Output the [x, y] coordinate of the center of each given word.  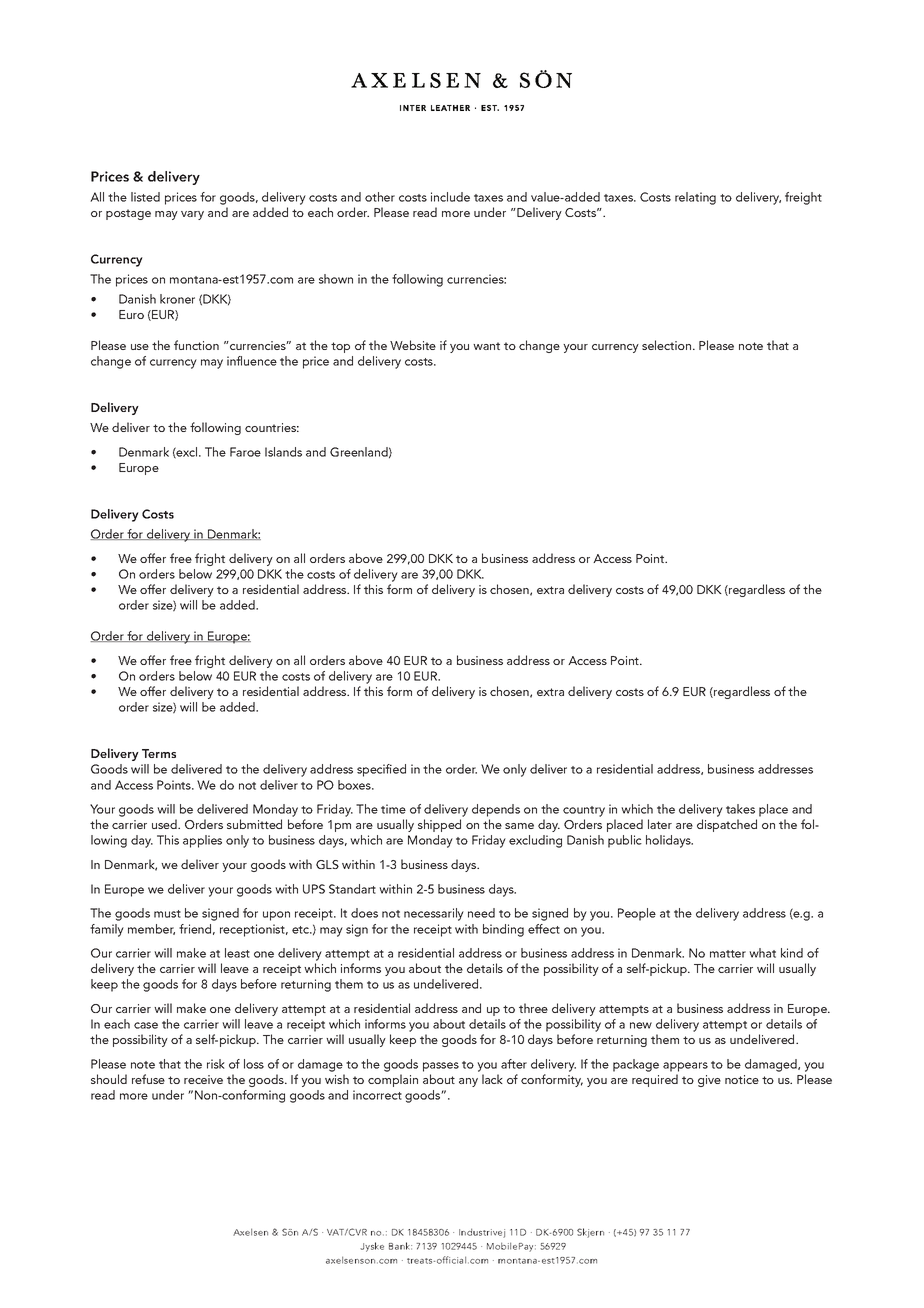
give [709, 1081]
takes [740, 809]
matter [728, 954]
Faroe [245, 452]
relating [695, 198]
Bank [400, 1246]
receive [203, 1079]
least [237, 953]
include [450, 197]
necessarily [434, 914]
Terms [159, 753]
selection [668, 345]
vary [192, 215]
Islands [283, 452]
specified [381, 770]
